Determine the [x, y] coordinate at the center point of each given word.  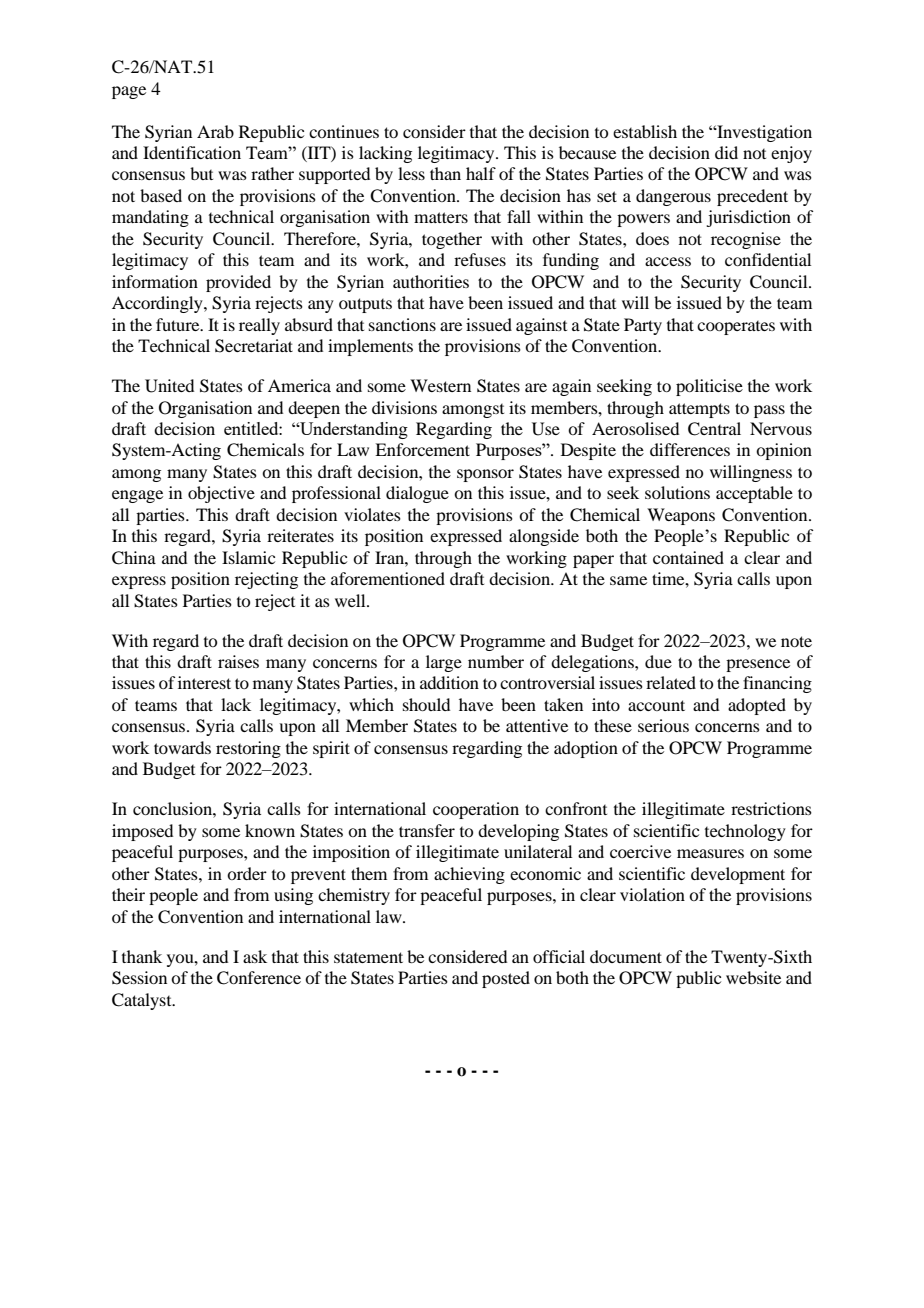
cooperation [476, 810]
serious [663, 725]
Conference [259, 978]
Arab [215, 131]
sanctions [402, 324]
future [179, 324]
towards [182, 747]
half [481, 173]
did [726, 152]
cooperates [736, 328]
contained [688, 557]
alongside [544, 537]
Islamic [248, 557]
